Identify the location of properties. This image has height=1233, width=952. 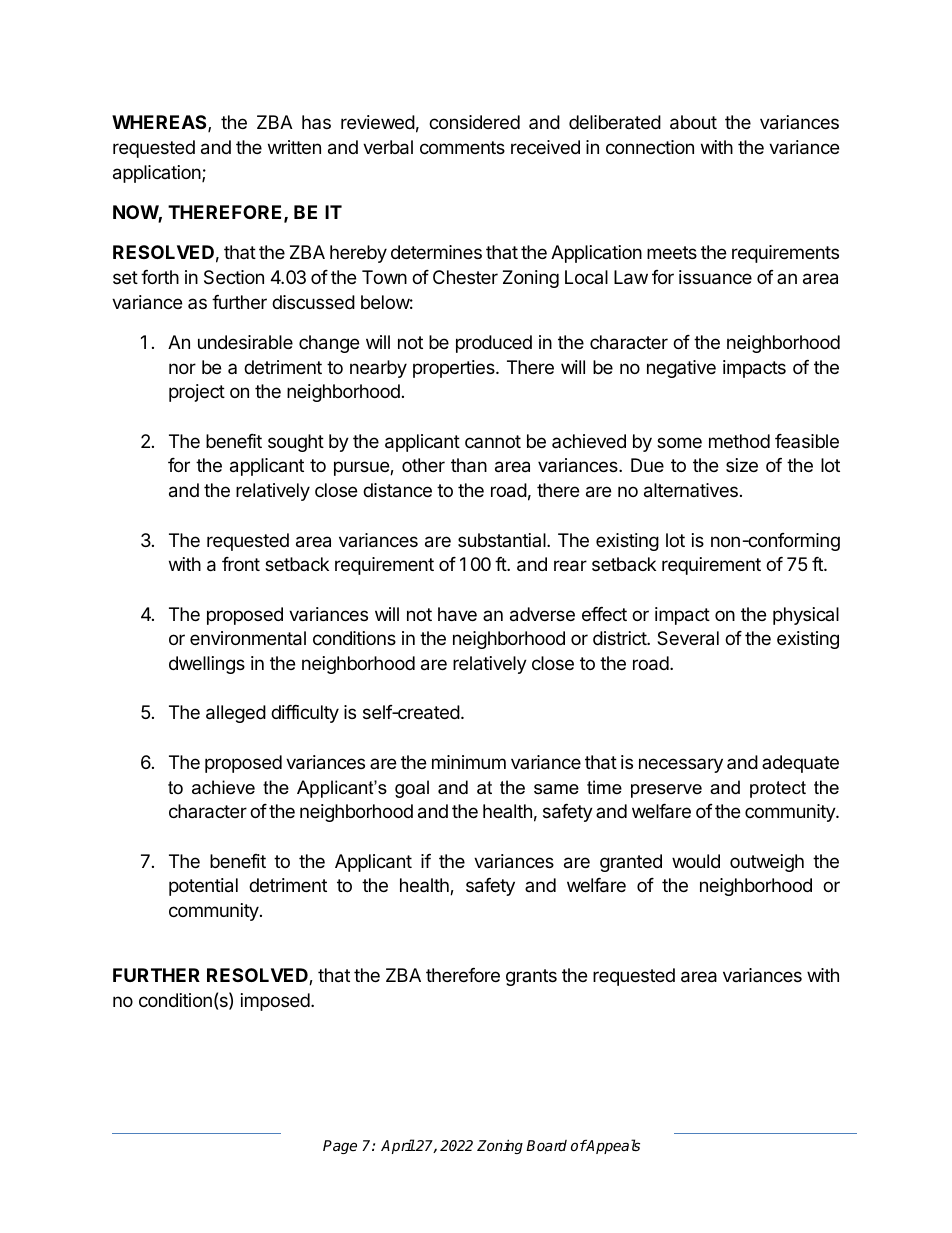
(455, 369).
